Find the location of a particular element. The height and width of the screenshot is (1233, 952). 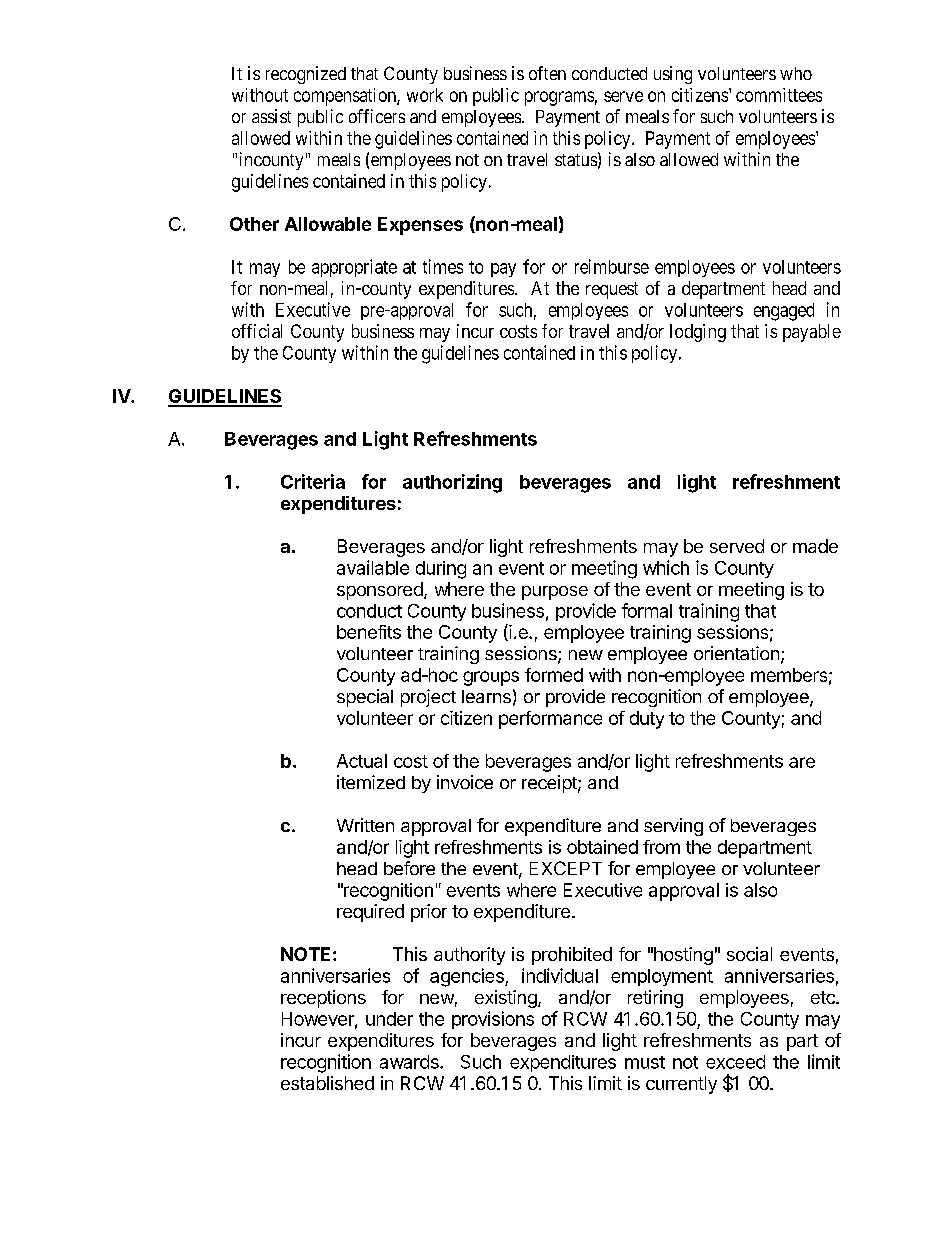

Written is located at coordinates (365, 825).
